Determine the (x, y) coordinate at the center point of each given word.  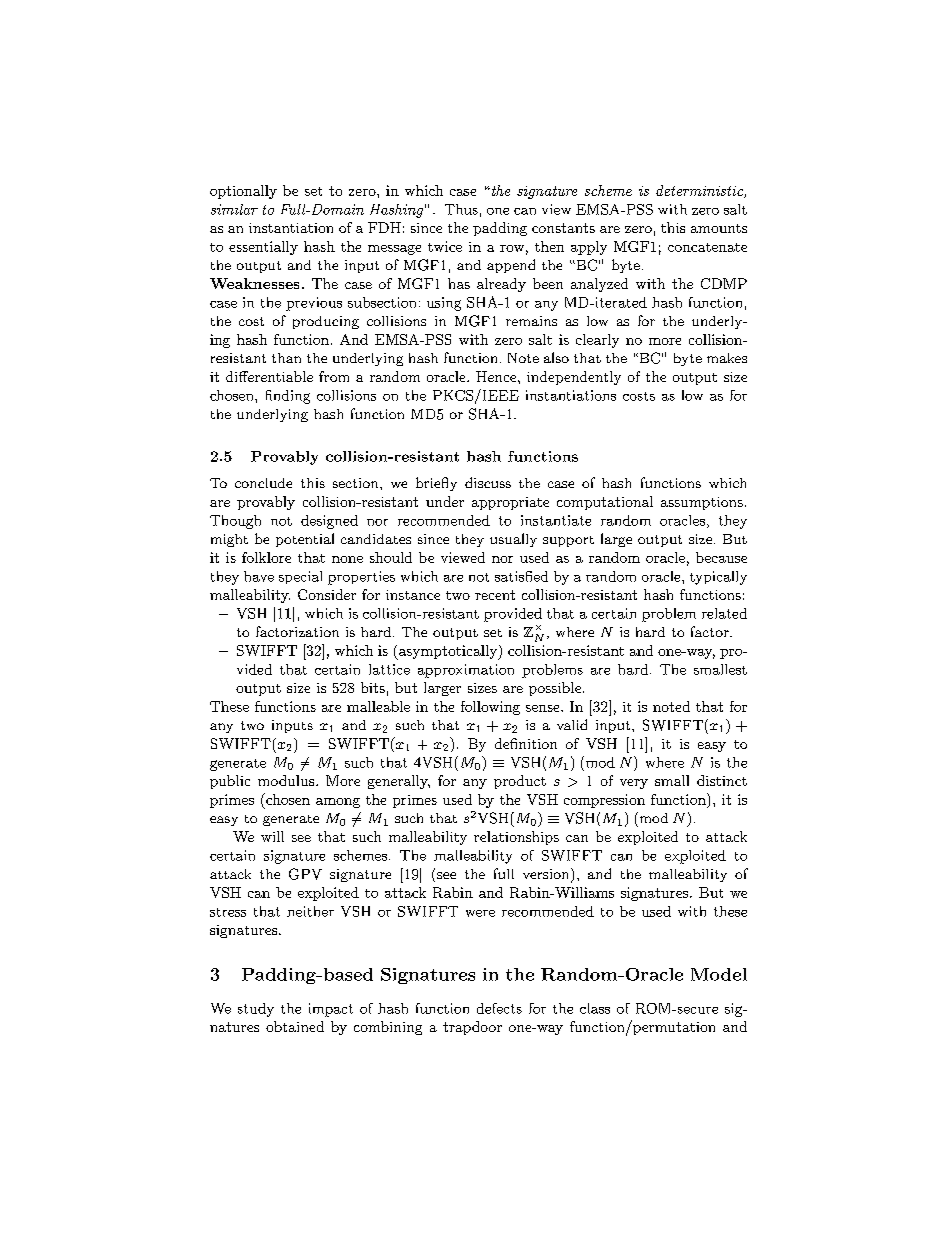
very (634, 784)
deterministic (700, 191)
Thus (461, 209)
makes (727, 358)
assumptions (702, 503)
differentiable (269, 376)
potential (305, 540)
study (256, 1010)
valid (572, 724)
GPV (305, 874)
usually (513, 540)
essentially (263, 248)
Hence (496, 376)
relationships (516, 838)
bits (373, 687)
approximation (466, 671)
